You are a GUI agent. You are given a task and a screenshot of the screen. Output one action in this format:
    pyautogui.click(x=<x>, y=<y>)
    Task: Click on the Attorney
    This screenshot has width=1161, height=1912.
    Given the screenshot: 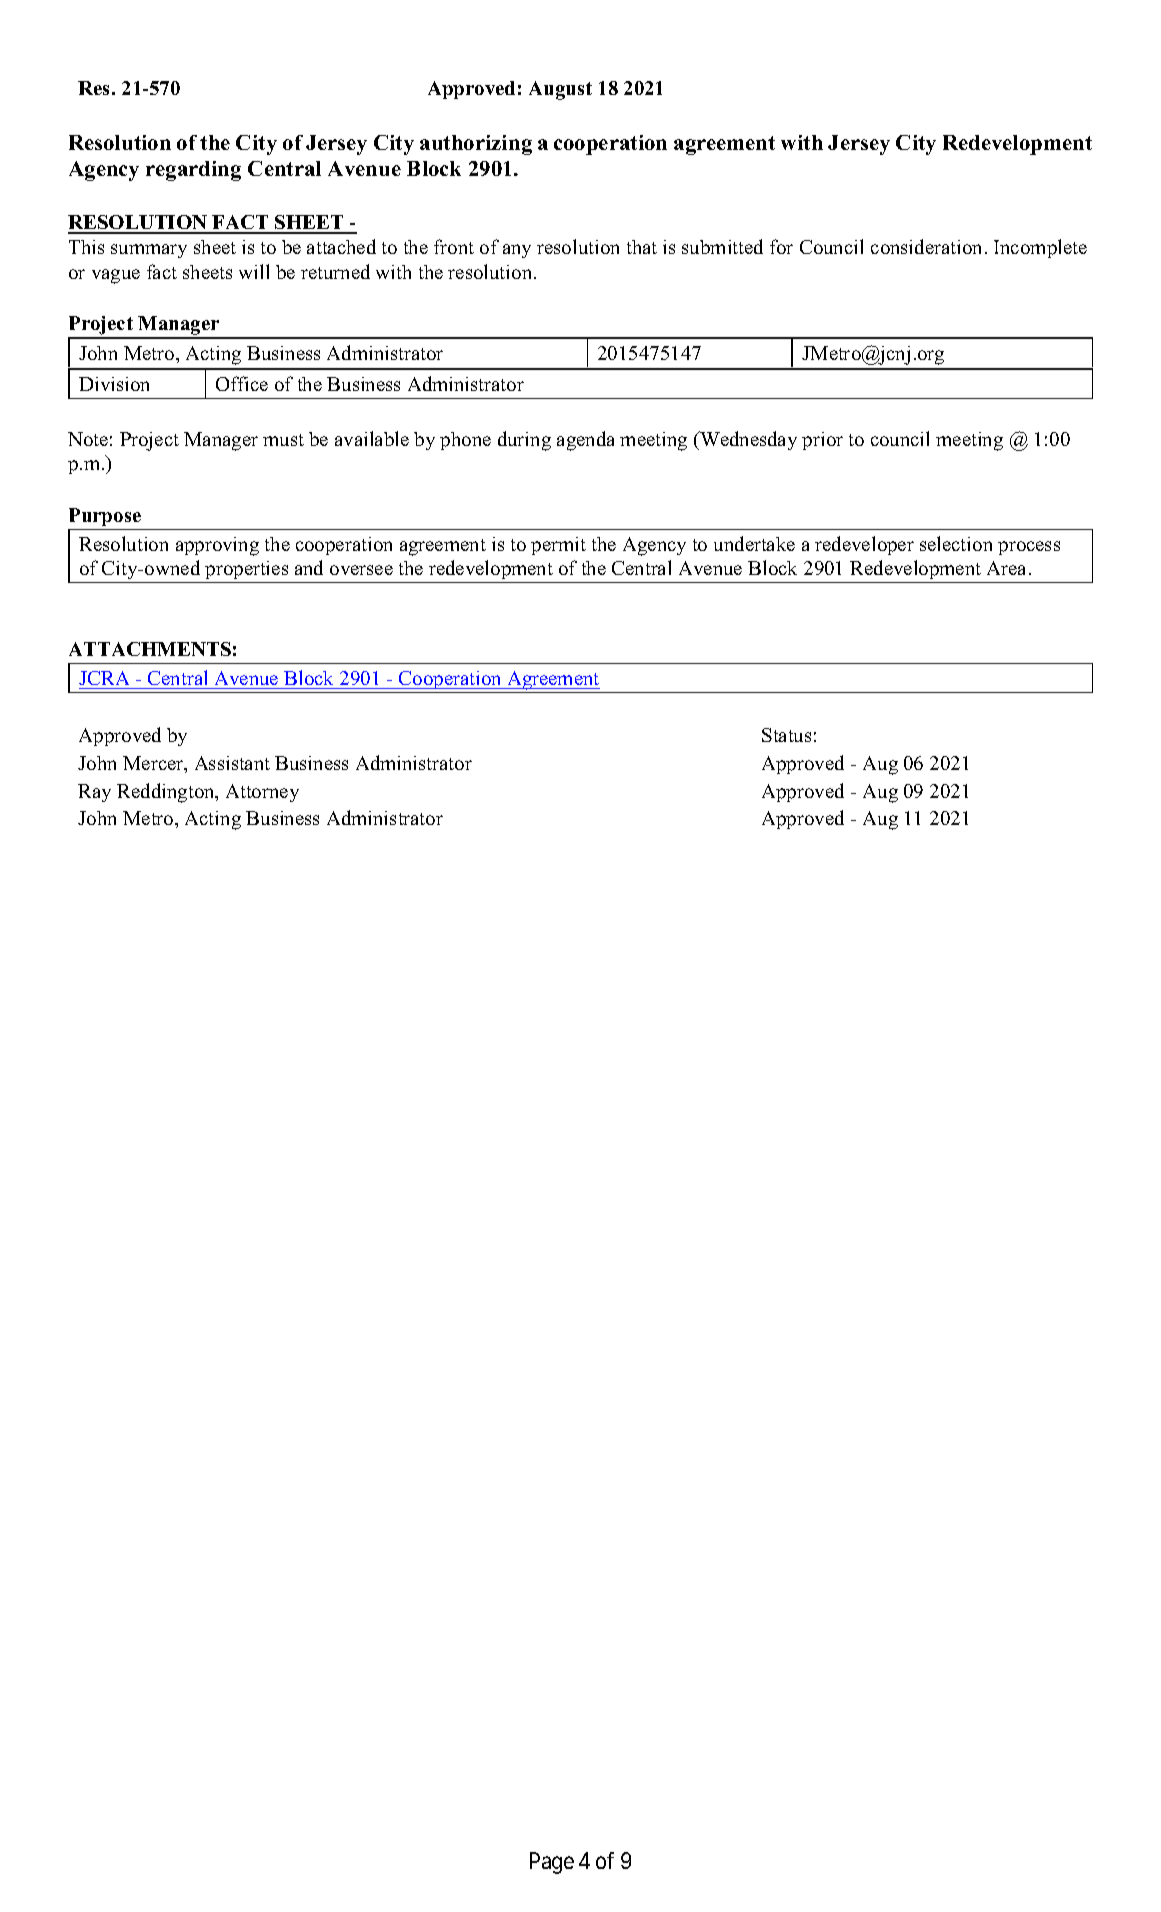 What is the action you would take?
    pyautogui.click(x=262, y=793)
